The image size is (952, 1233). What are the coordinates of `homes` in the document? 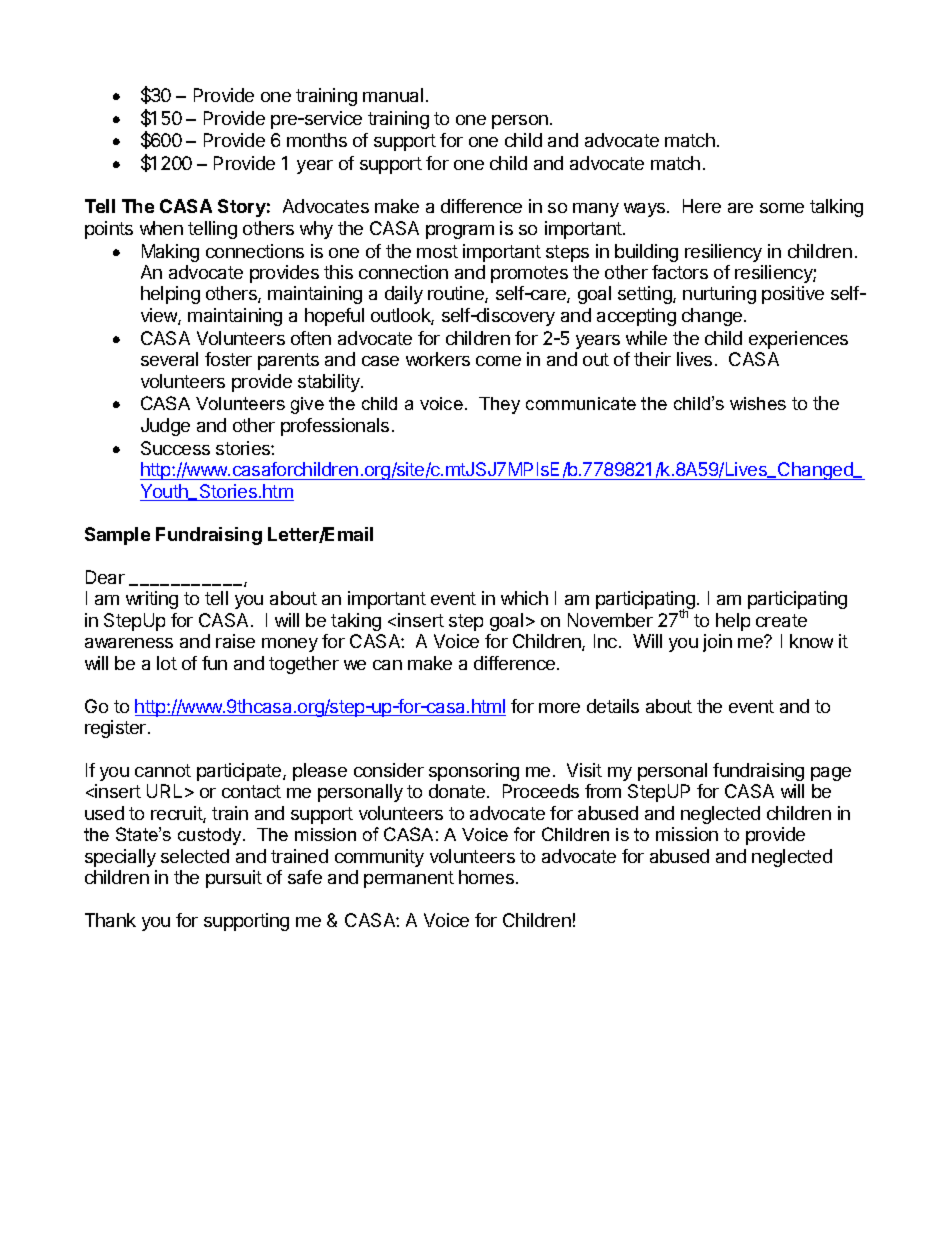 It's located at (486, 877).
